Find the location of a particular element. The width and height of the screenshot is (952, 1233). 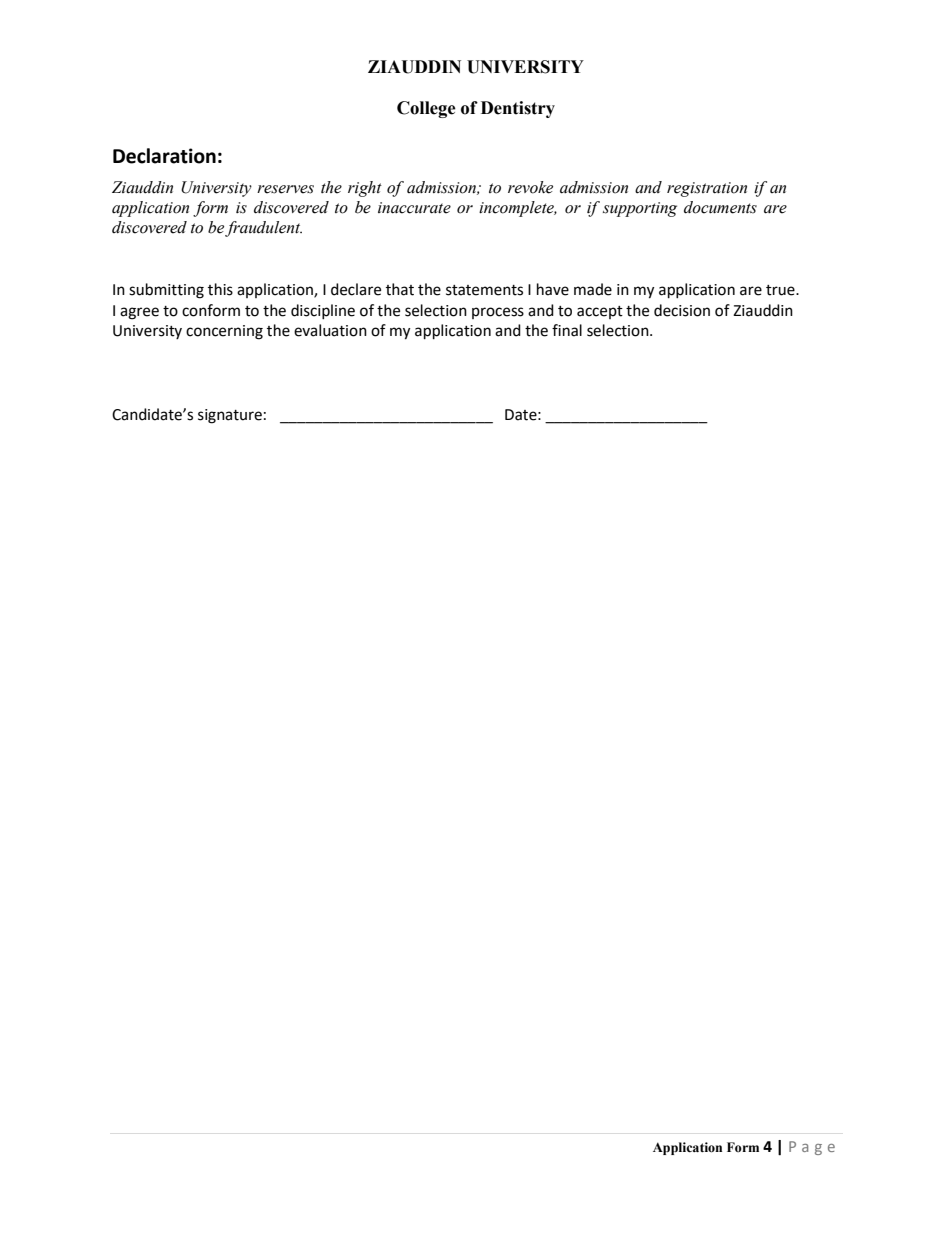

process is located at coordinates (498, 313).
